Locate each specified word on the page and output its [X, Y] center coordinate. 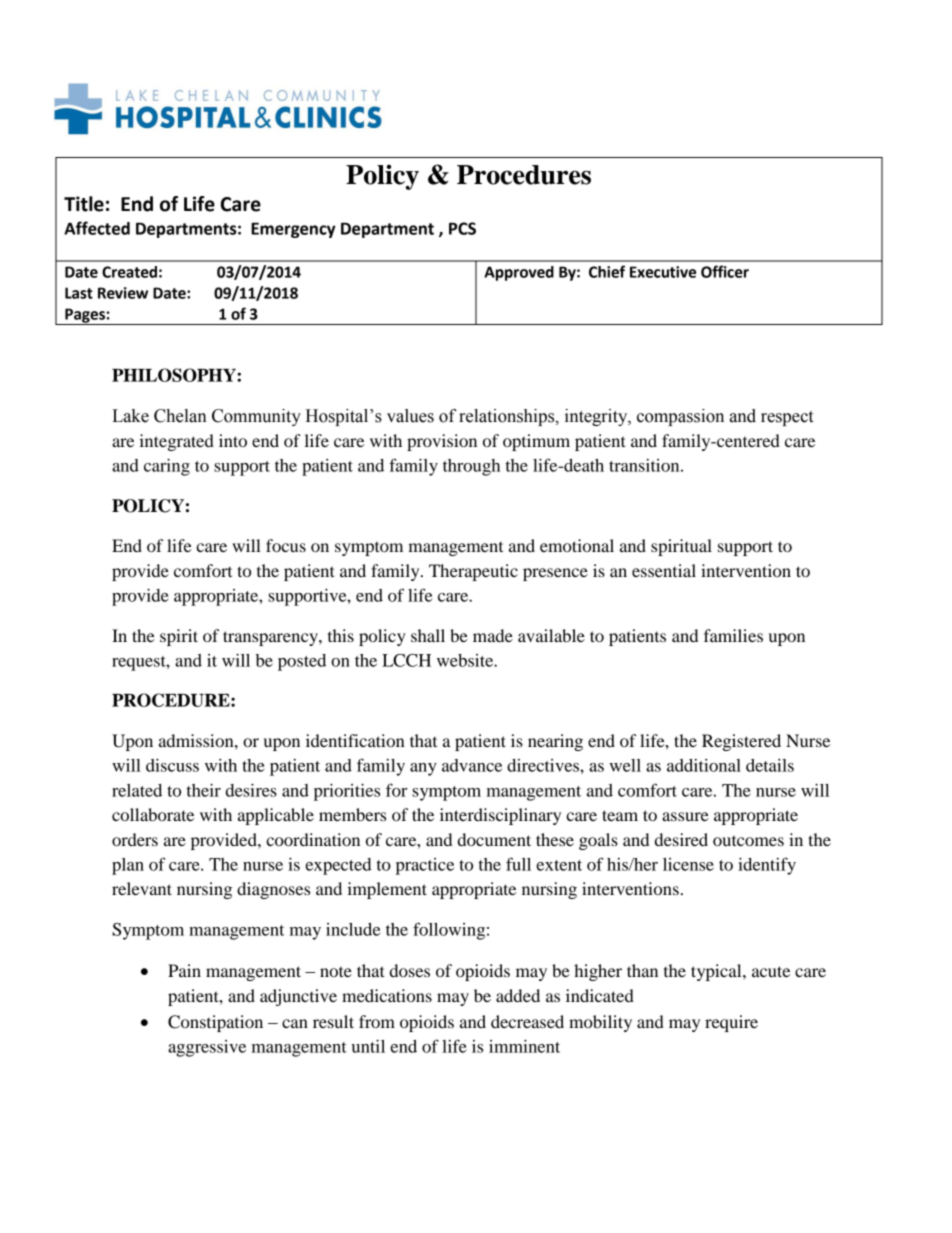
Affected [97, 228]
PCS [462, 228]
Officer [725, 271]
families [733, 635]
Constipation [215, 1023]
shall [428, 635]
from [377, 1021]
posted [302, 662]
